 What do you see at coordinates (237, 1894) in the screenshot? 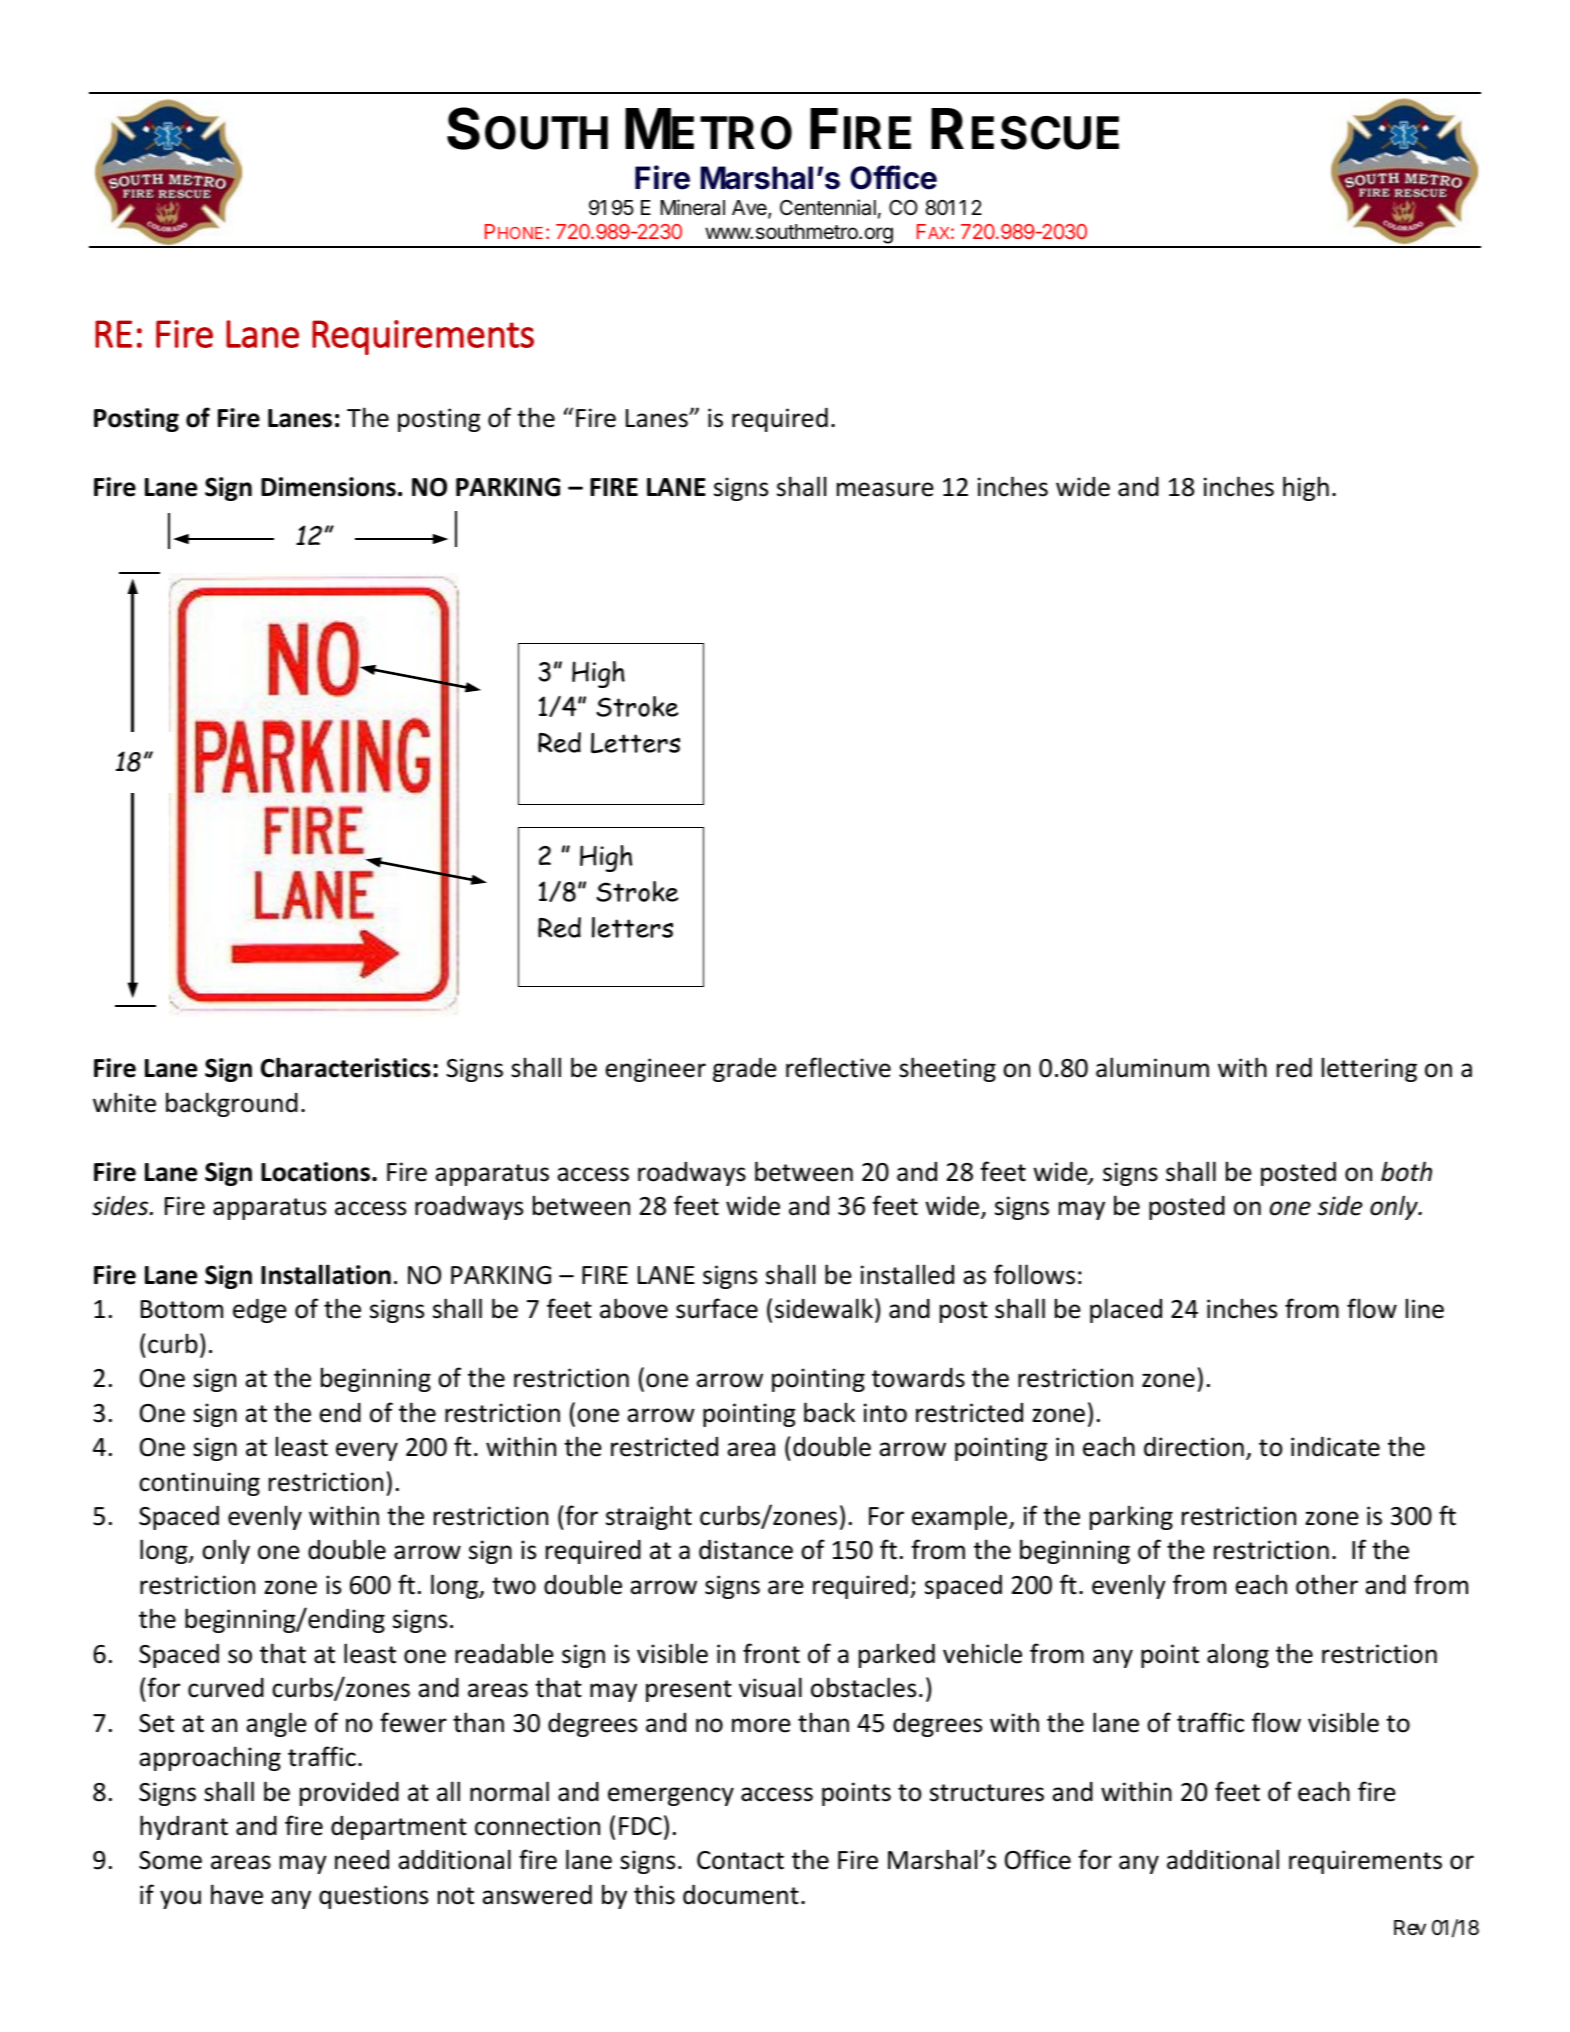
I see `have` at bounding box center [237, 1894].
